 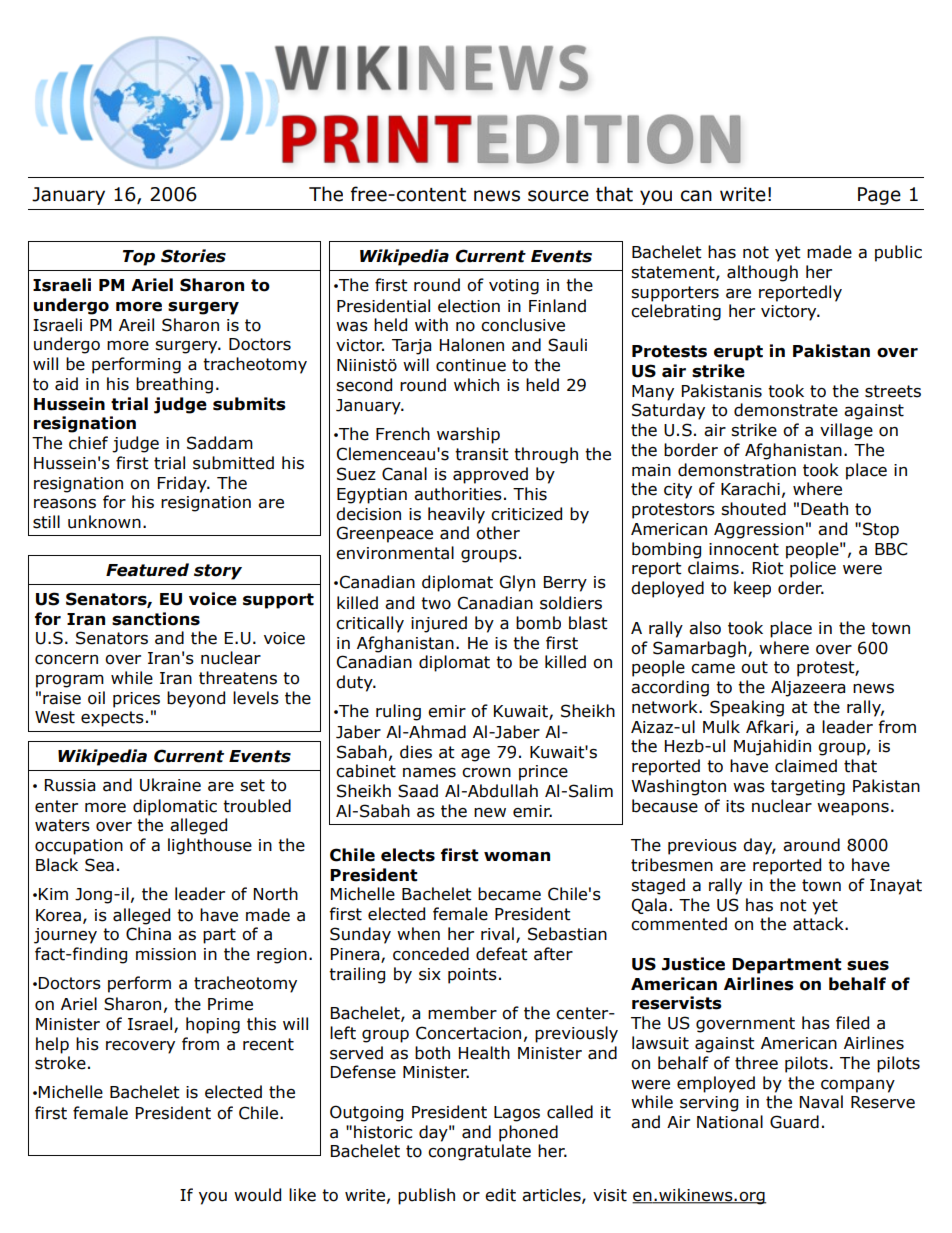 I want to click on sanctions, so click(x=156, y=619).
